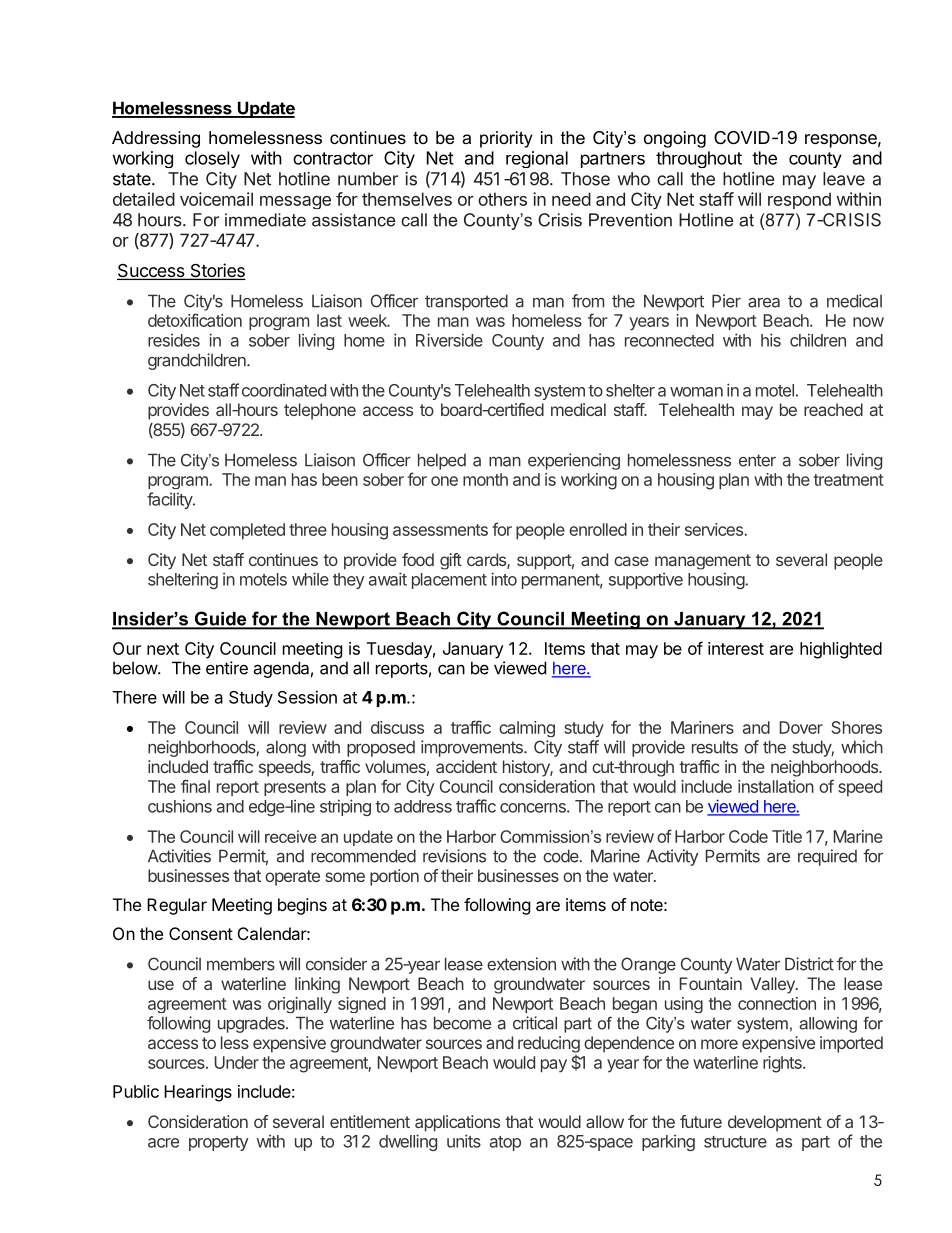 The width and height of the image is (952, 1233). I want to click on interest, so click(736, 648).
